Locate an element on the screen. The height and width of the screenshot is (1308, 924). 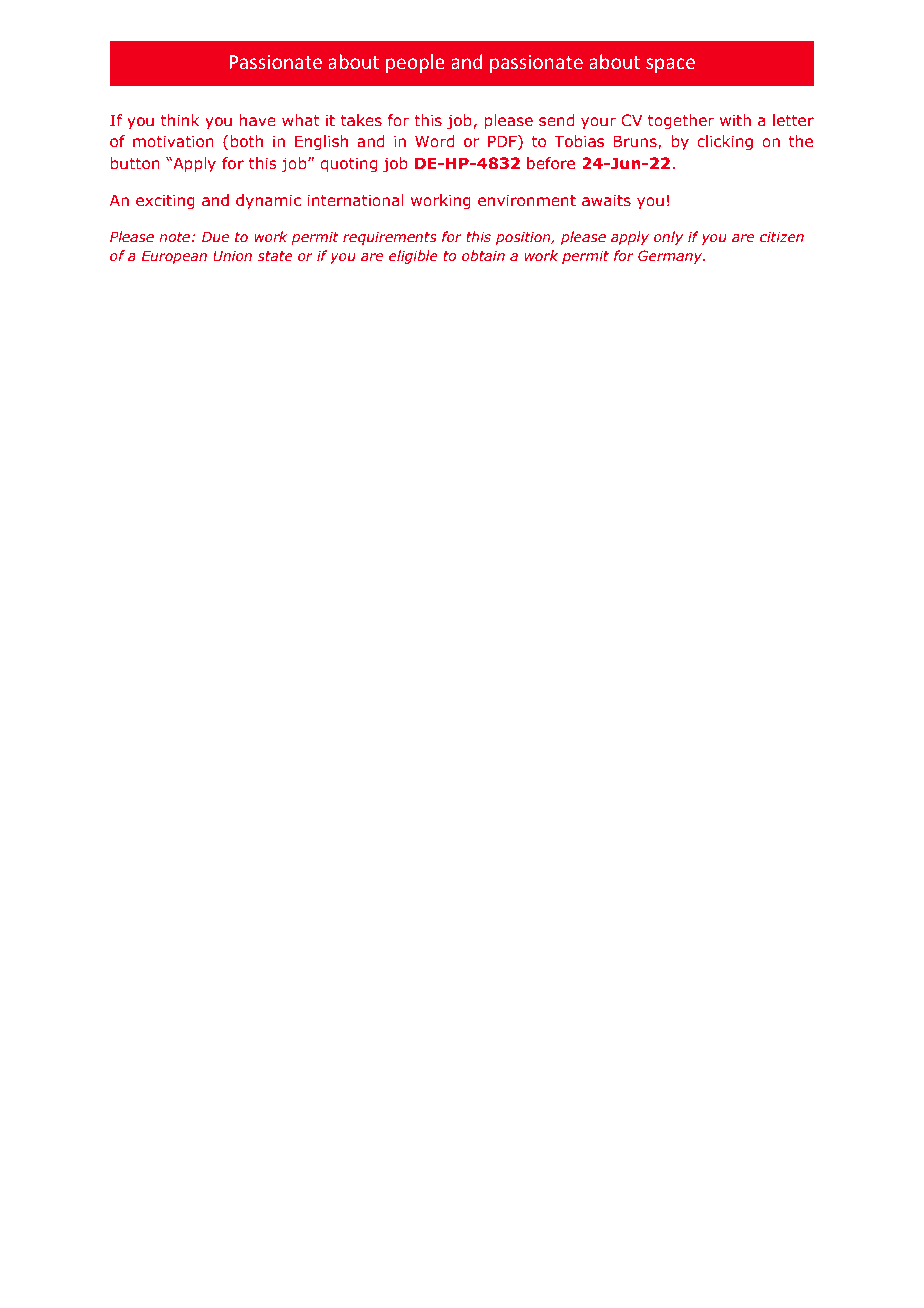
PDF is located at coordinates (503, 142).
